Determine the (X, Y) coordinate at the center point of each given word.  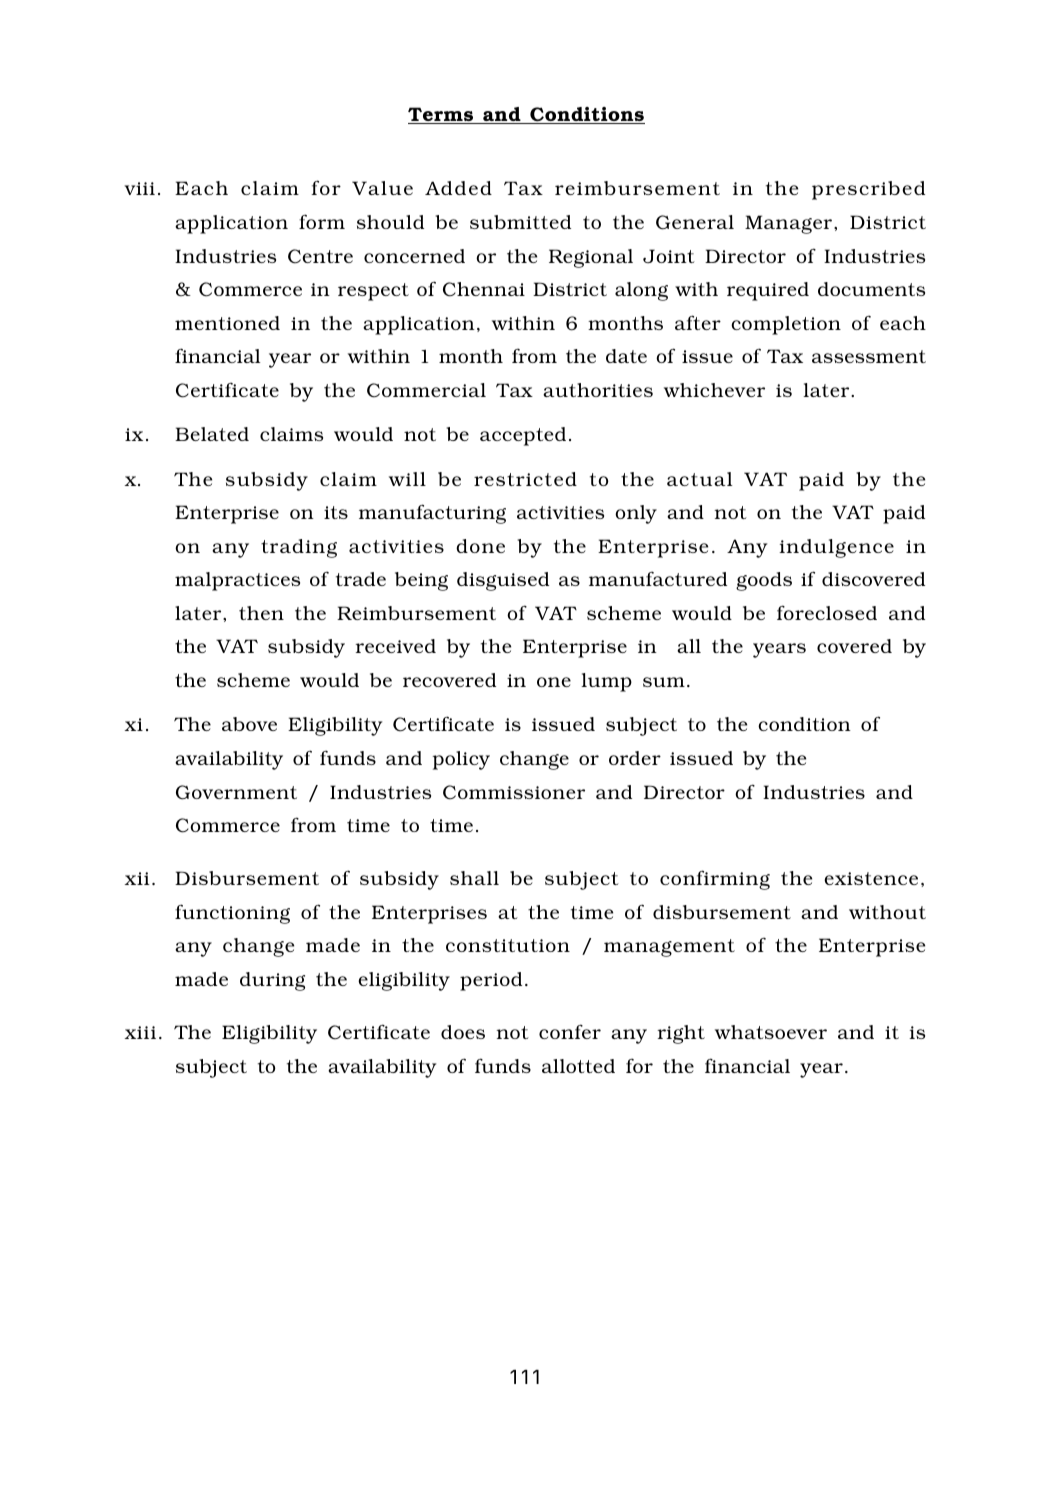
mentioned (227, 323)
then (261, 613)
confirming (715, 880)
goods (764, 581)
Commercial (426, 390)
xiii (140, 1032)
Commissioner (514, 792)
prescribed (868, 190)
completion (786, 325)
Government (236, 792)
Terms (442, 115)
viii (139, 188)
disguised (503, 581)
